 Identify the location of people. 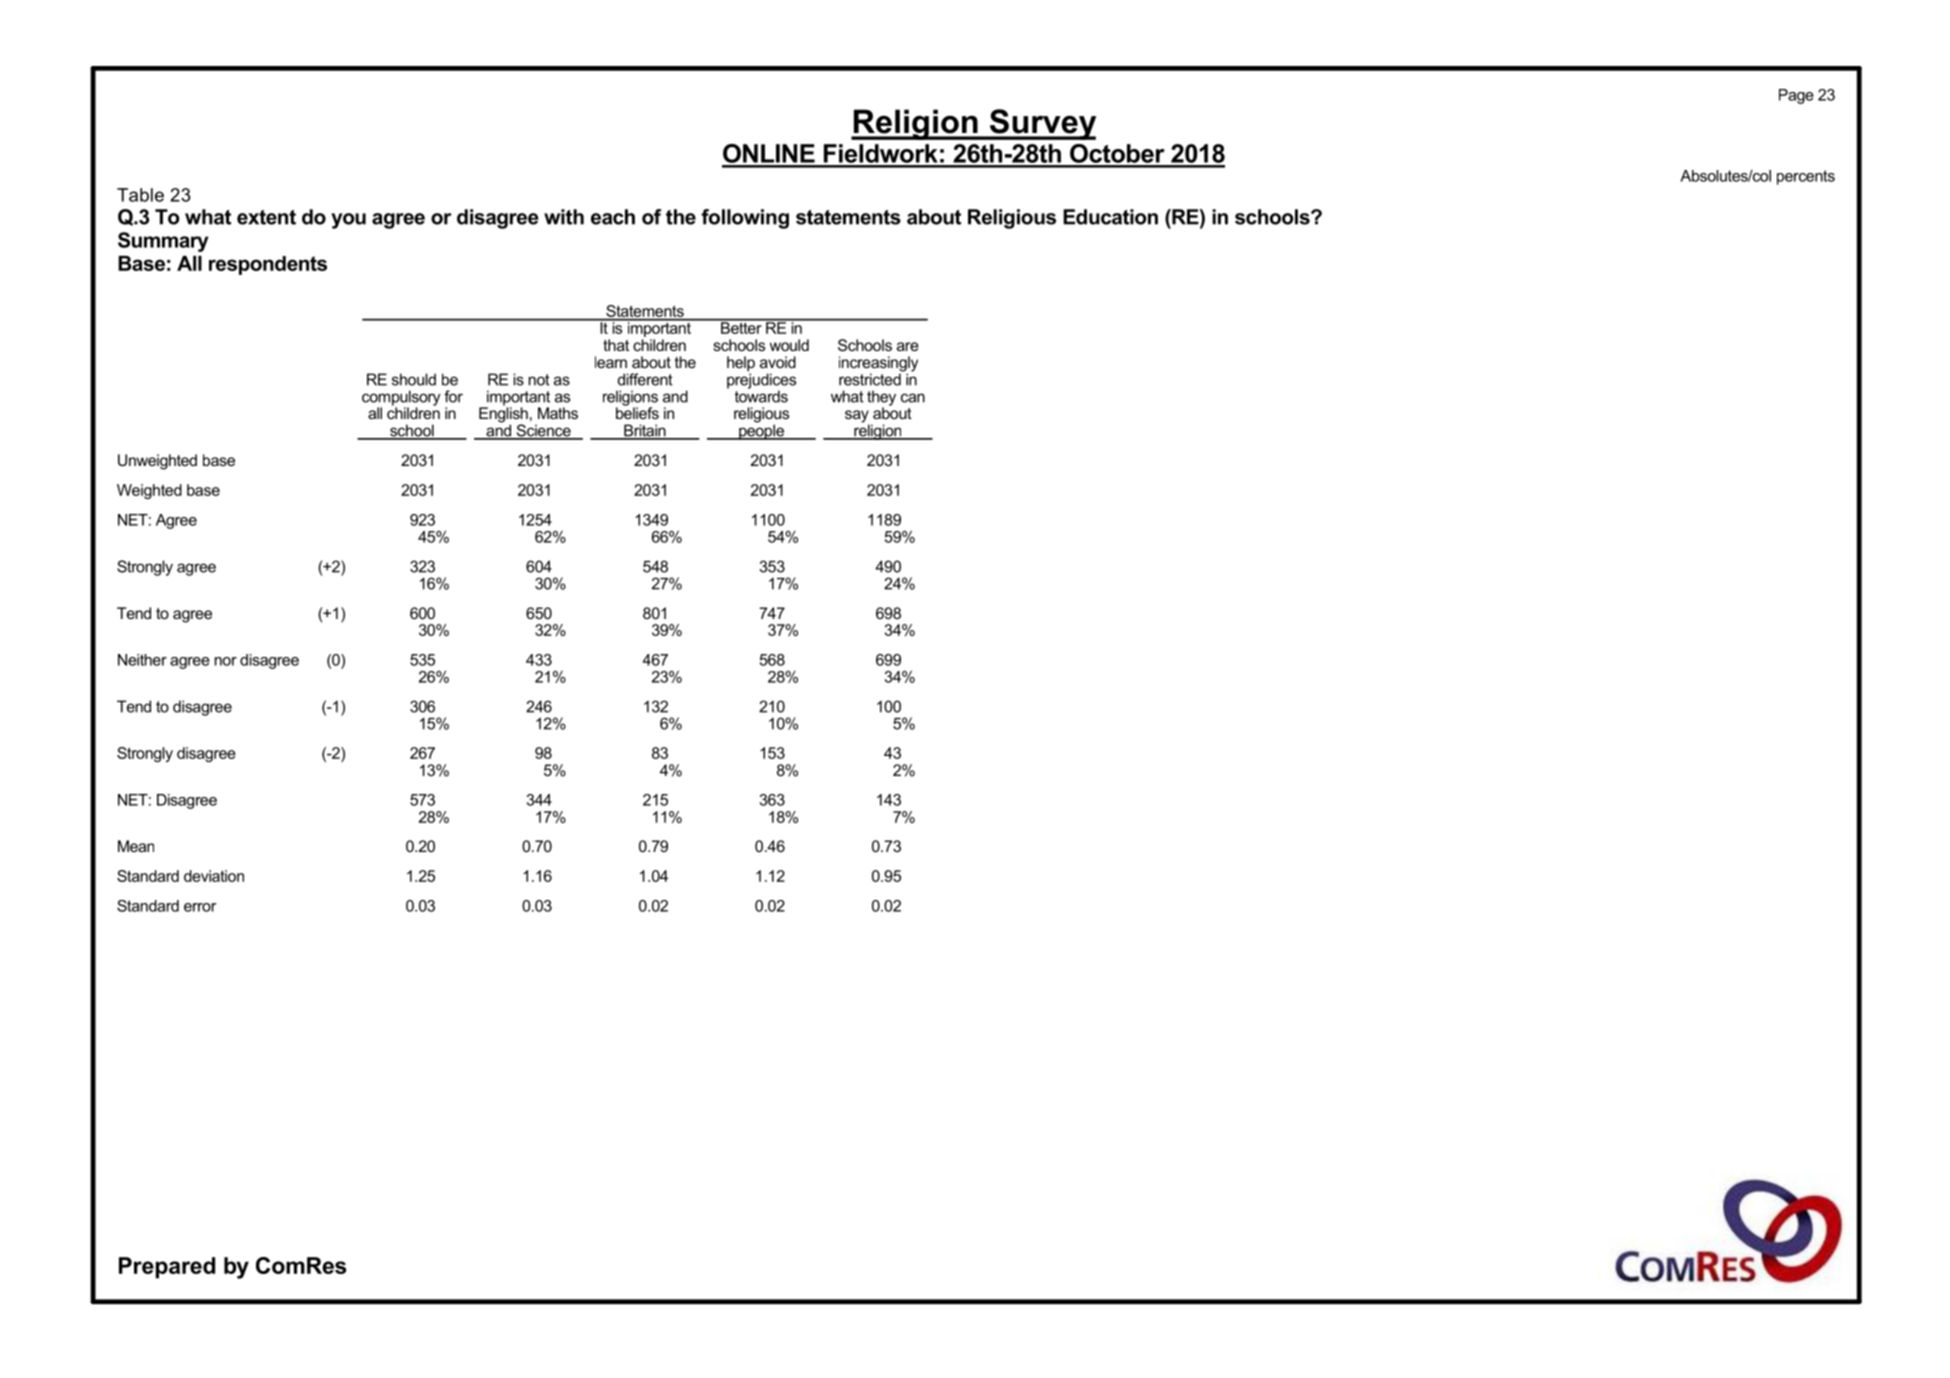
(761, 431).
